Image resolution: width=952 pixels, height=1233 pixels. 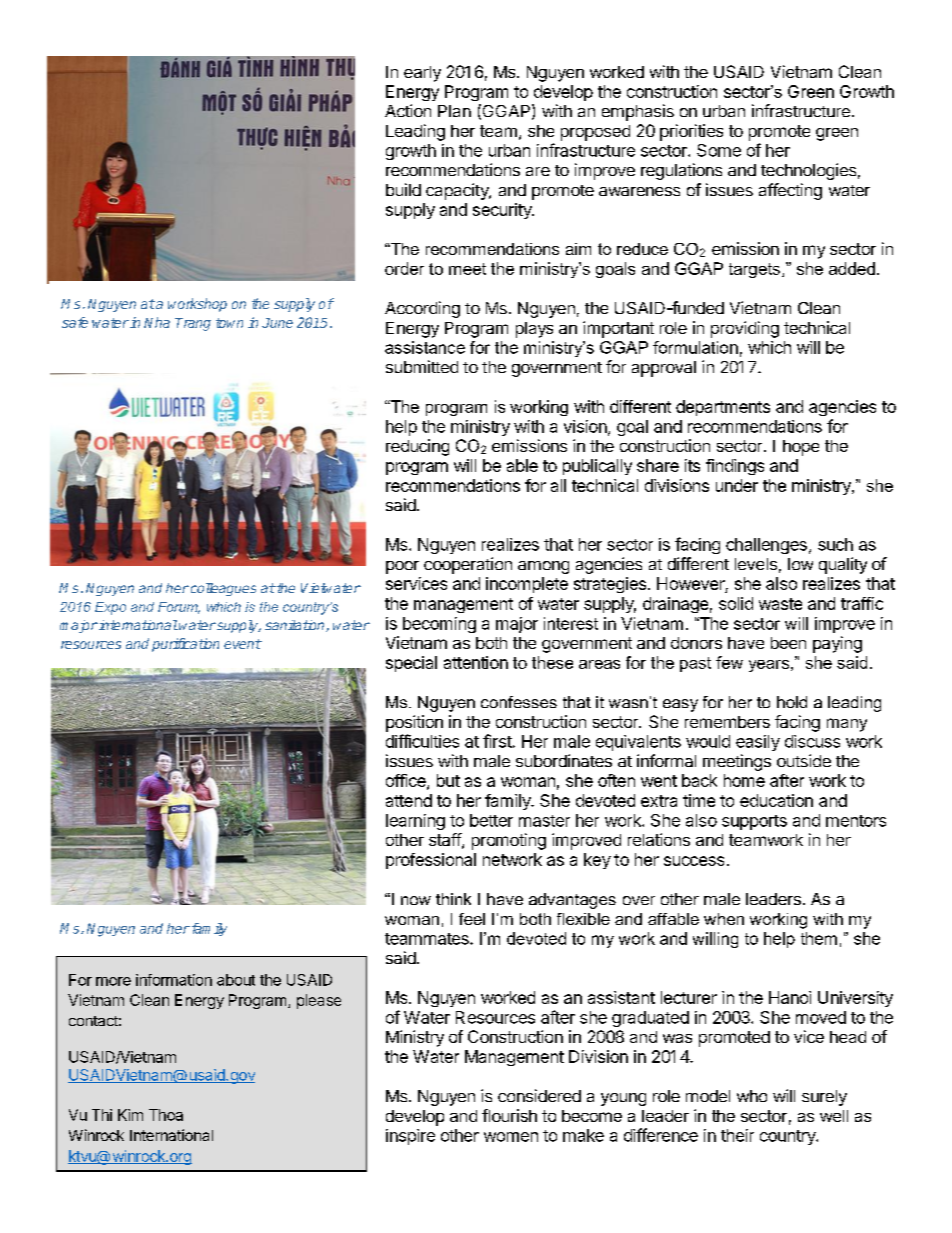 I want to click on waste, so click(x=780, y=604).
